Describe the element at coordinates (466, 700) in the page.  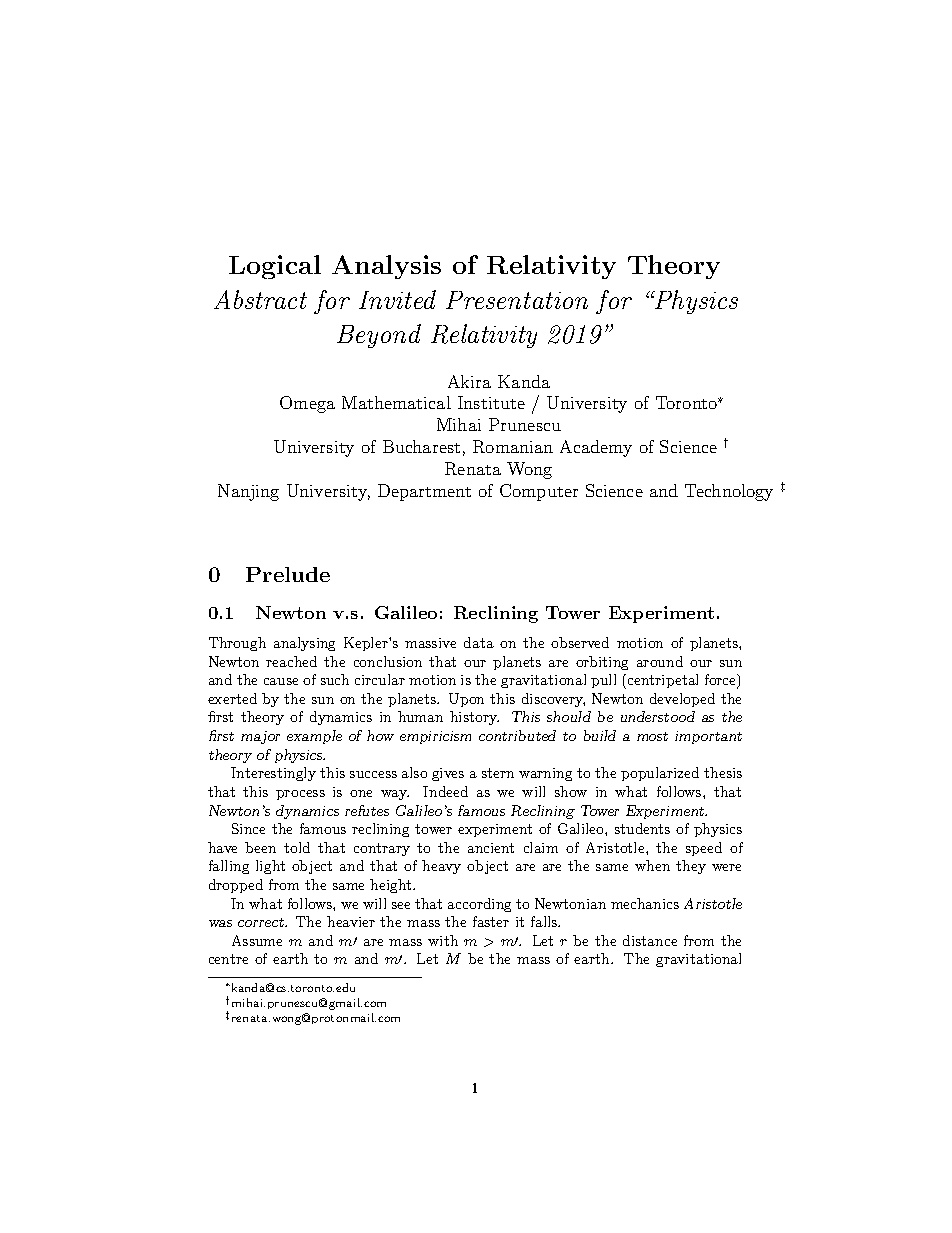
I see `Upon` at that location.
